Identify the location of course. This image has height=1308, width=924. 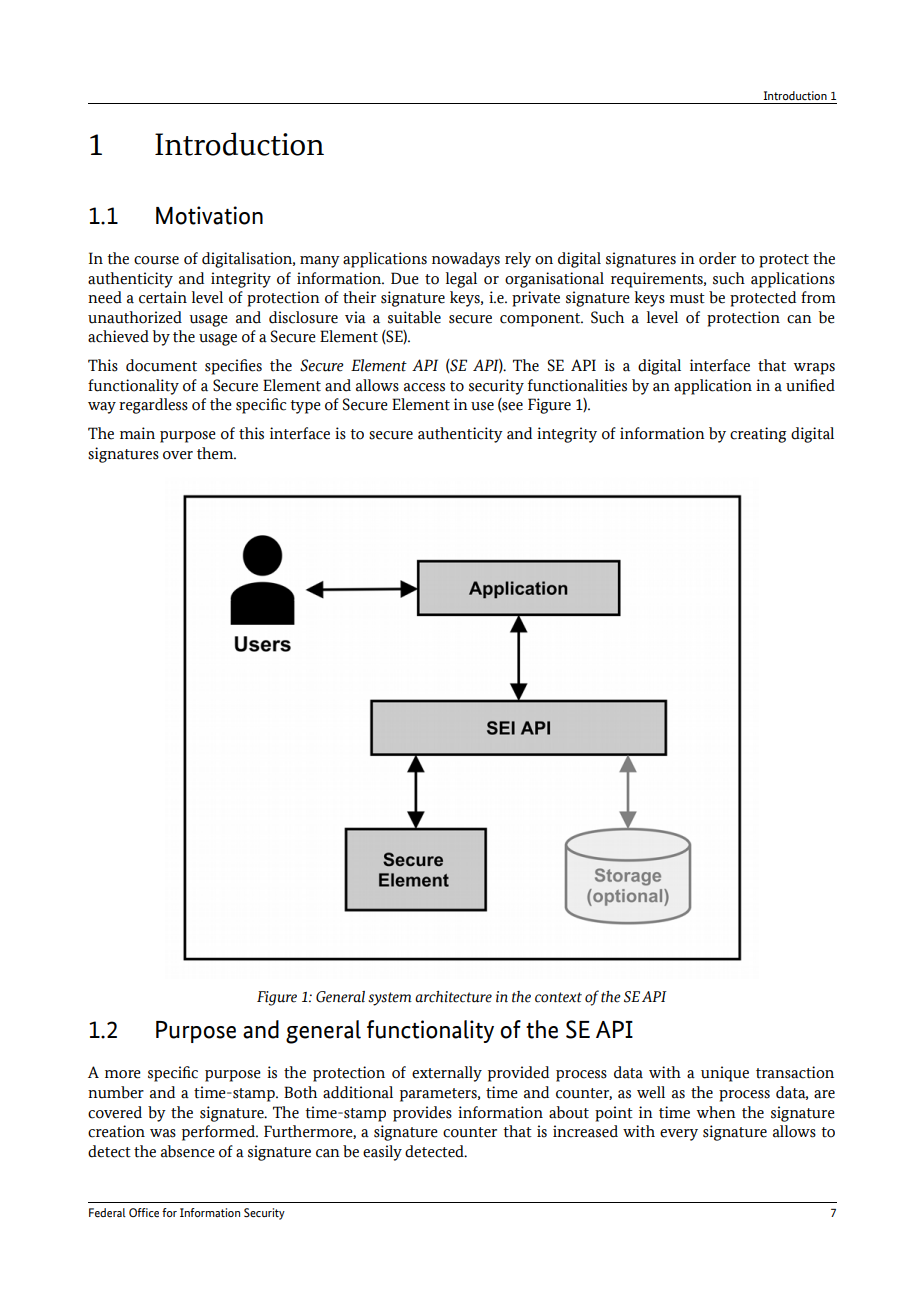
(156, 260).
